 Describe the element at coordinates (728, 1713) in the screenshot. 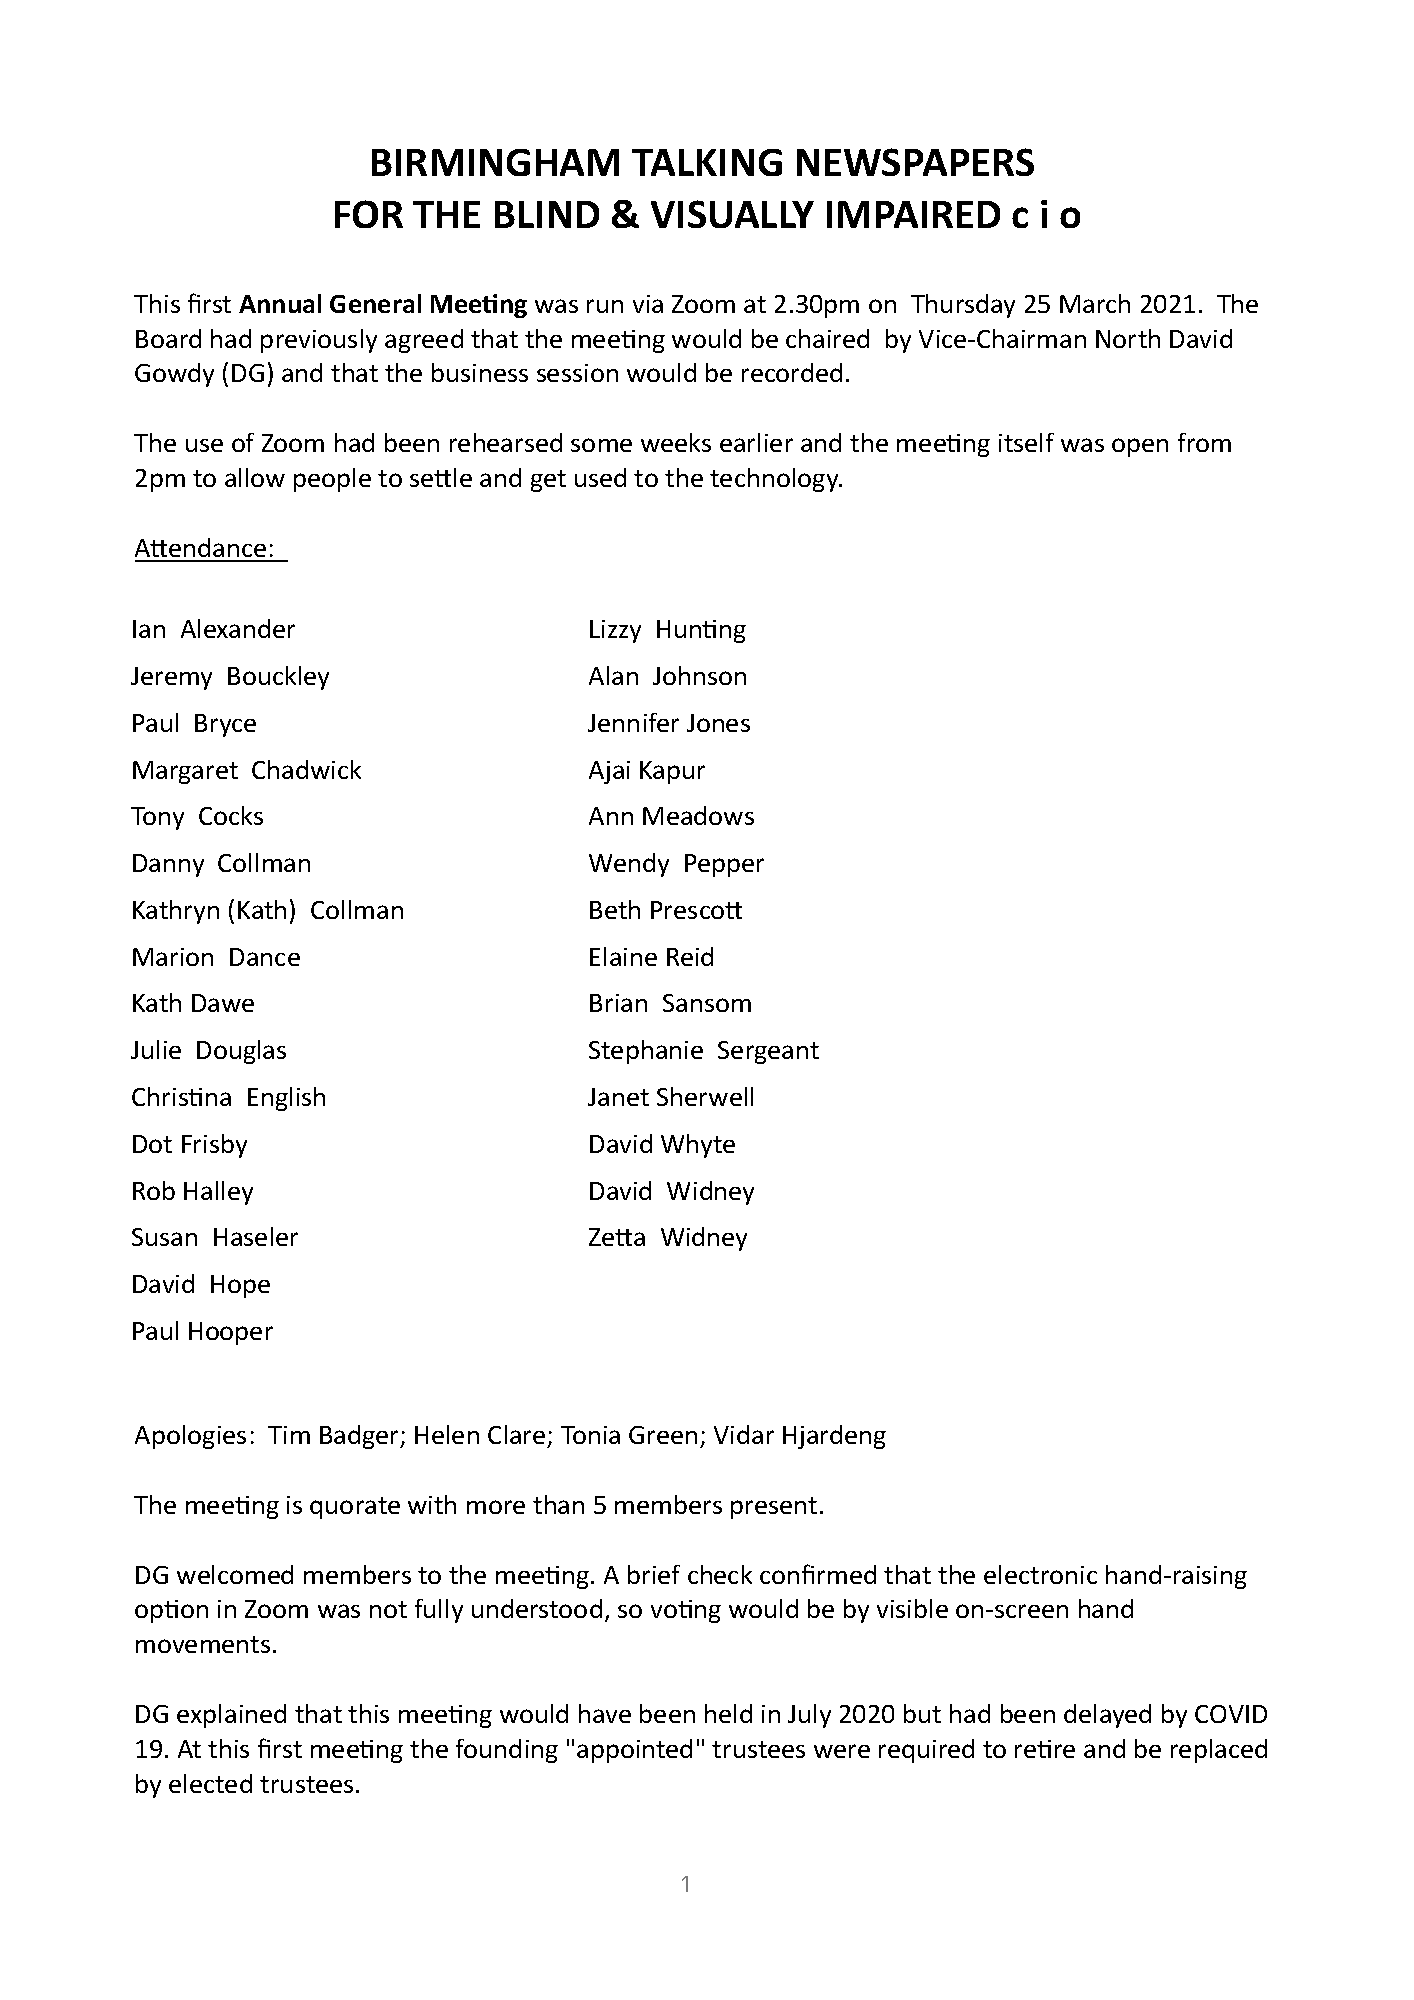

I see `held` at that location.
